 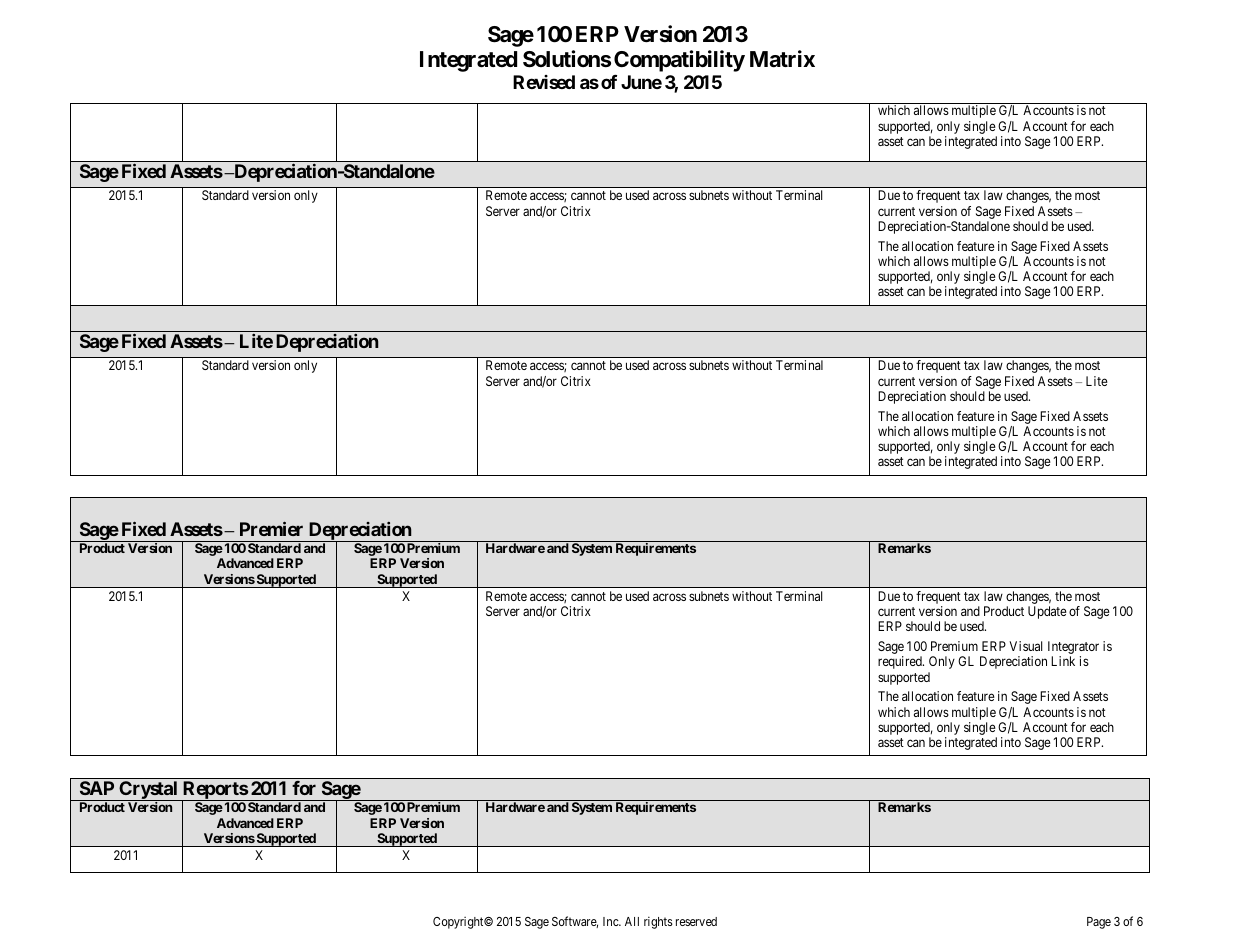 What do you see at coordinates (544, 82) in the screenshot?
I see `Revised` at bounding box center [544, 82].
